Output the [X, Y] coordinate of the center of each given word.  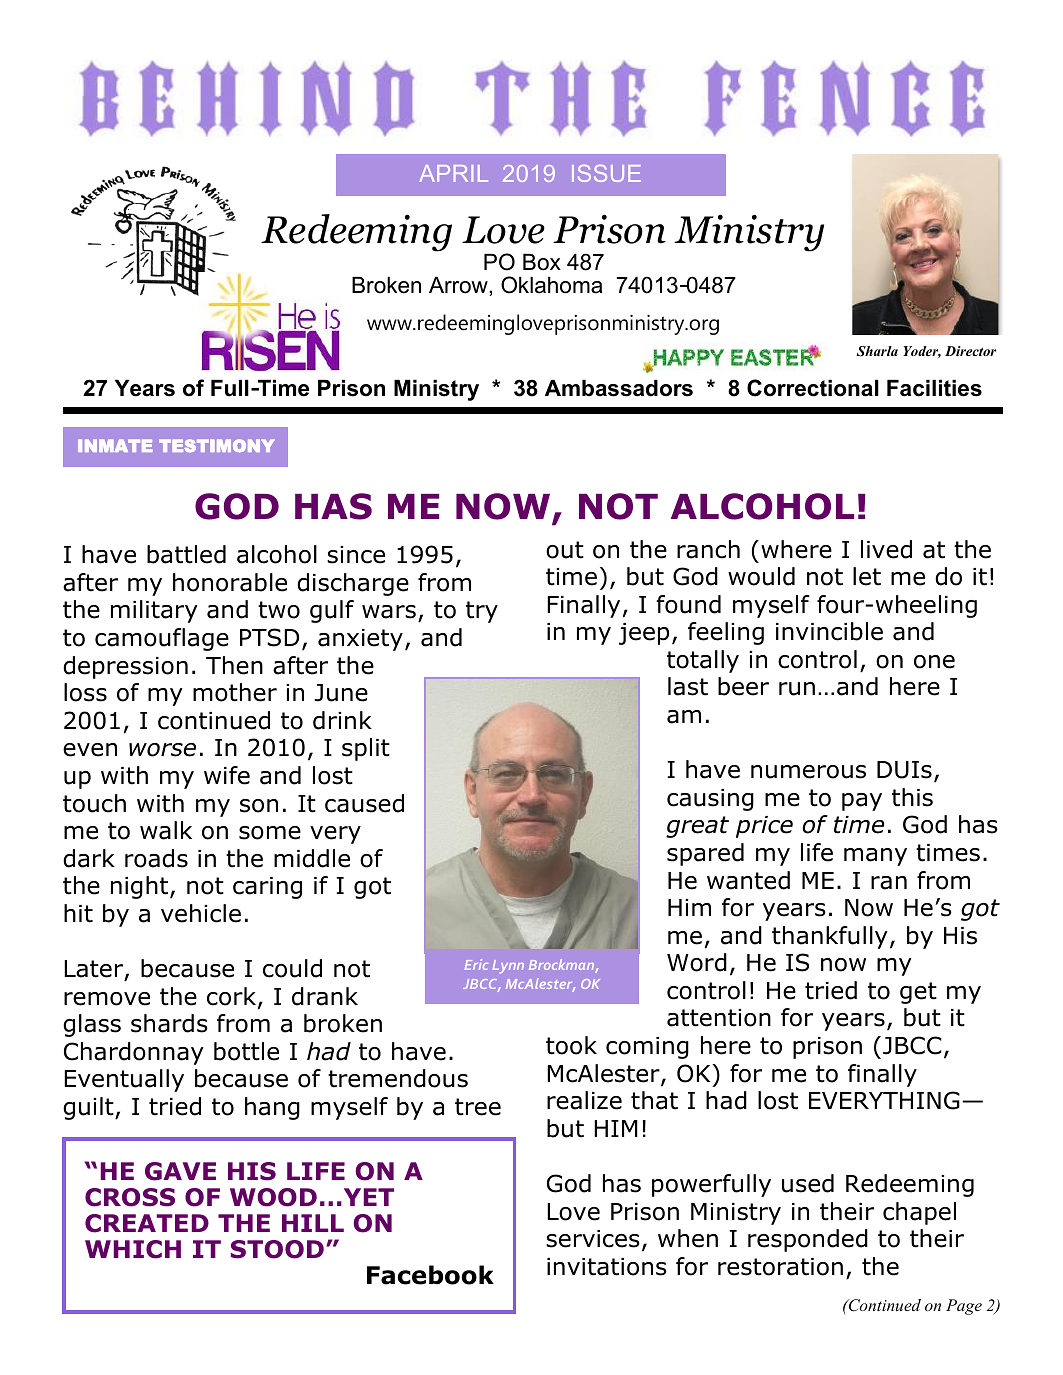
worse [162, 750]
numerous [808, 772]
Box [542, 262]
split [366, 749]
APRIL [453, 173]
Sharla [877, 351]
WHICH [133, 1249]
